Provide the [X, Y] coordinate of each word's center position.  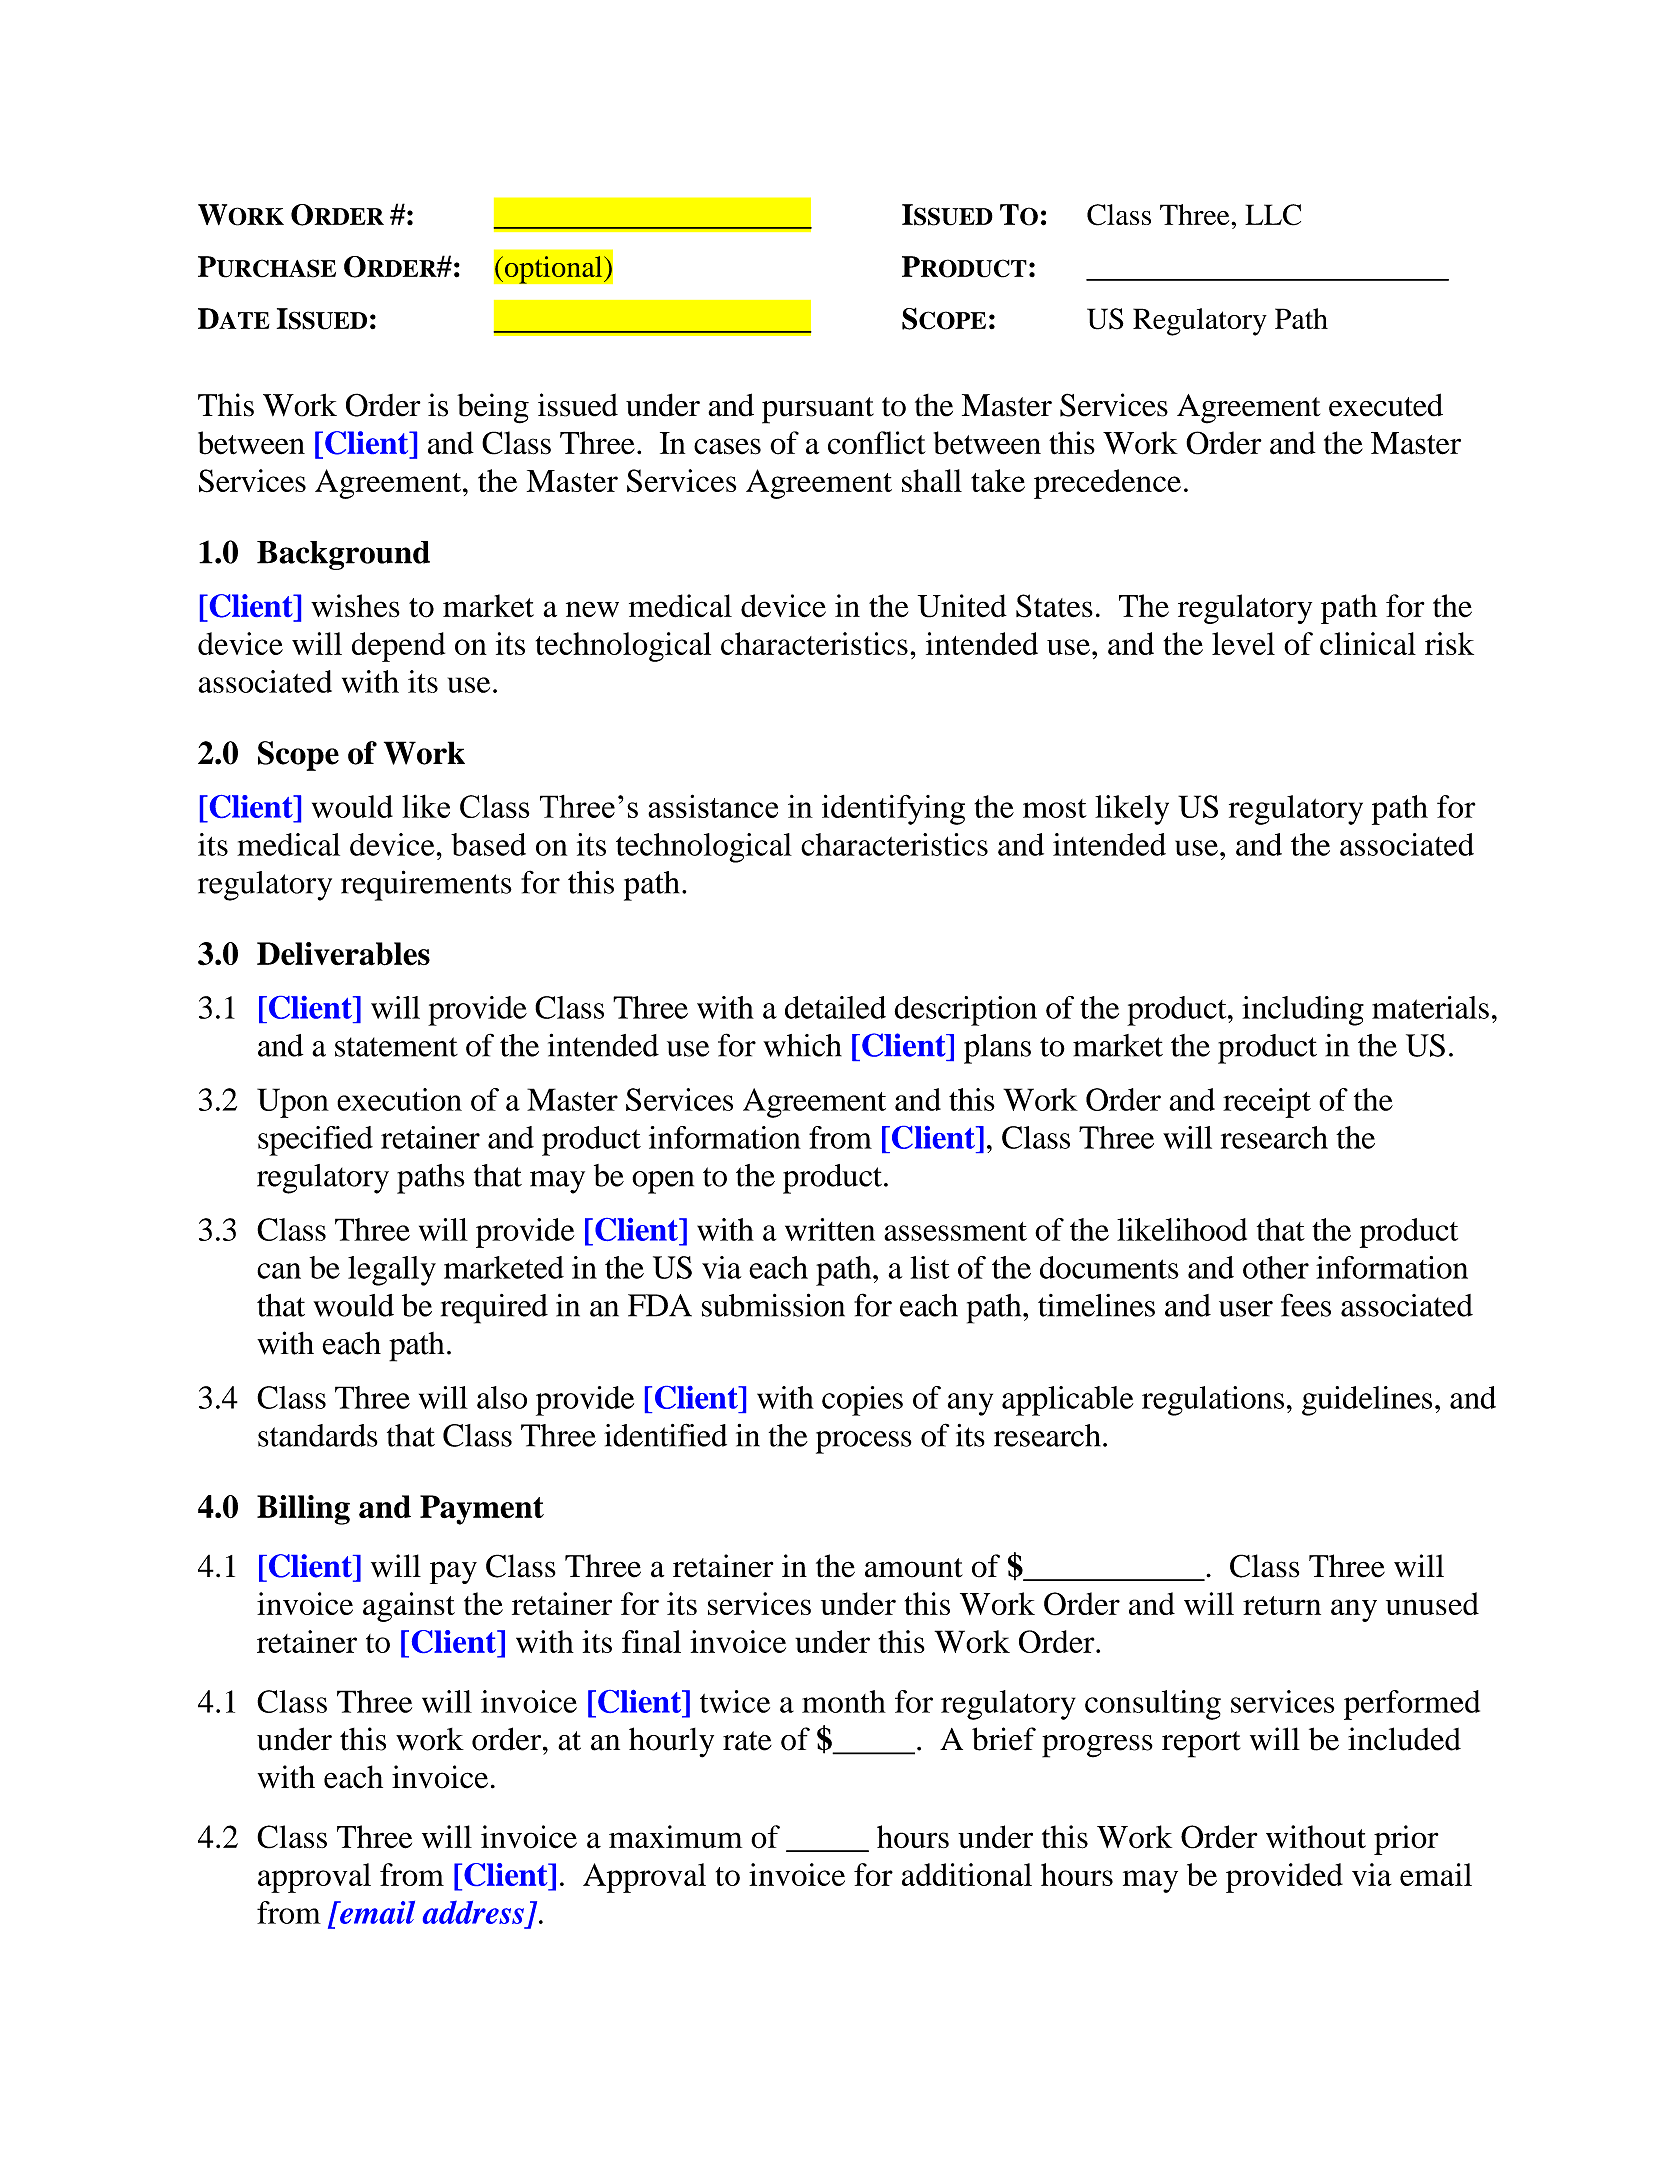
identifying [893, 809]
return [1282, 1605]
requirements [426, 885]
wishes [355, 606]
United [962, 606]
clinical [1368, 643]
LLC [1273, 215]
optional [553, 270]
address [473, 1912]
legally [392, 1271]
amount [914, 1568]
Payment [482, 1510]
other [1276, 1267]
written [830, 1229]
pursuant [818, 410]
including [1303, 1011]
